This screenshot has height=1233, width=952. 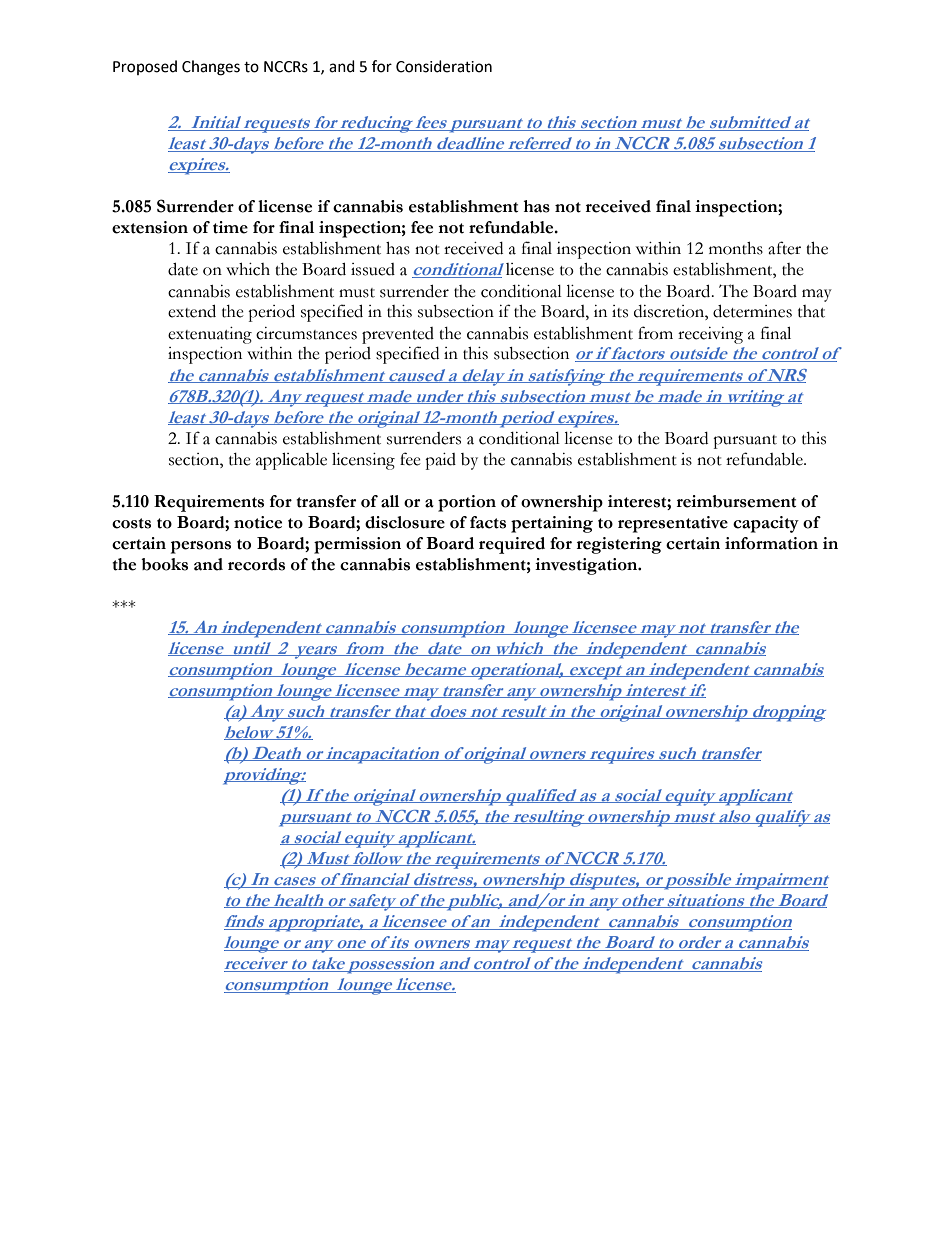 What do you see at coordinates (201, 547) in the screenshot?
I see `persons` at bounding box center [201, 547].
